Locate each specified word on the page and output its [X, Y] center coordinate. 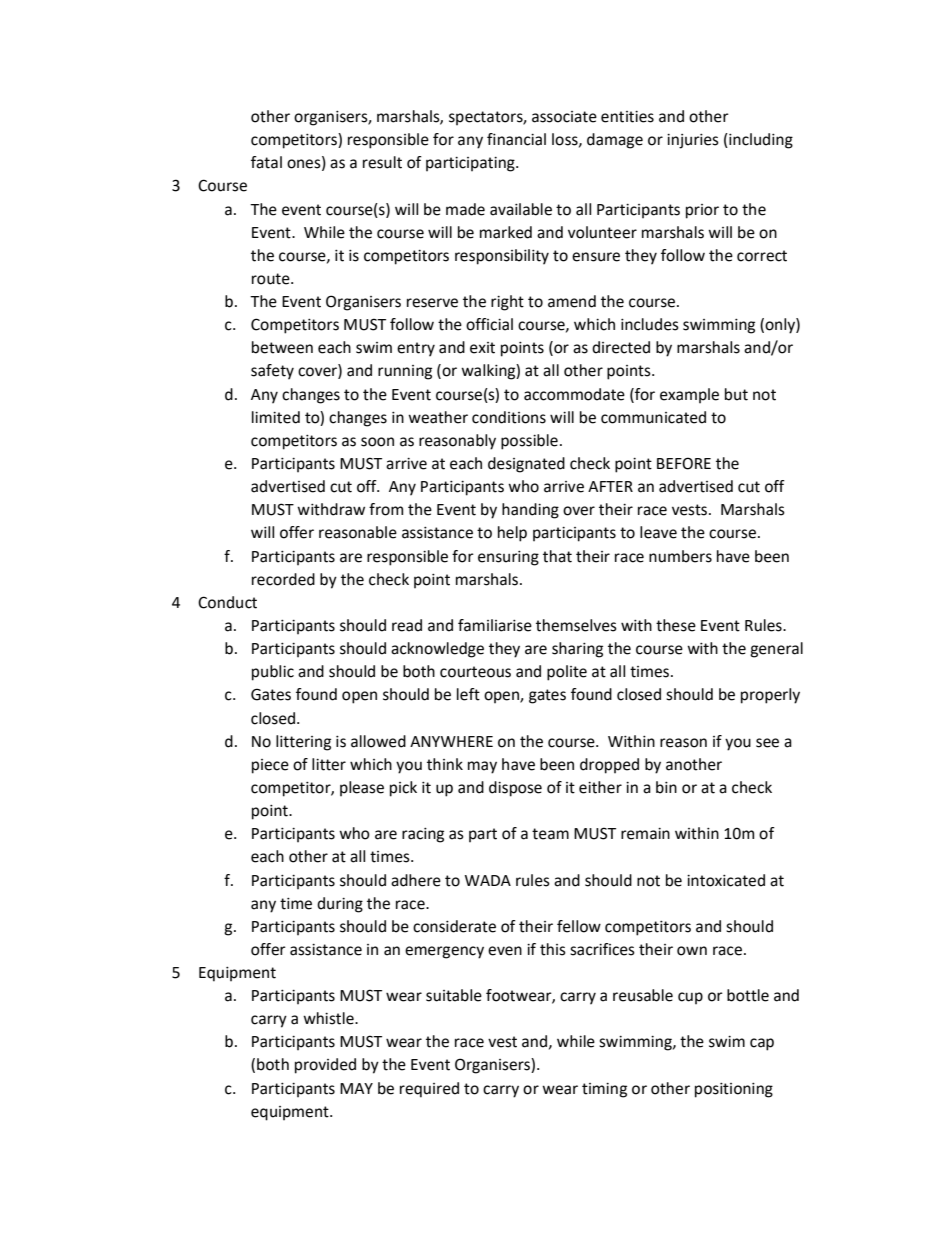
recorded [283, 579]
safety [272, 372]
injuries [693, 141]
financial [516, 139]
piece [270, 766]
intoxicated [726, 880]
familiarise [495, 625]
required [429, 1090]
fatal [266, 162]
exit [482, 348]
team [550, 834]
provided [325, 1066]
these [676, 625]
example [689, 396]
